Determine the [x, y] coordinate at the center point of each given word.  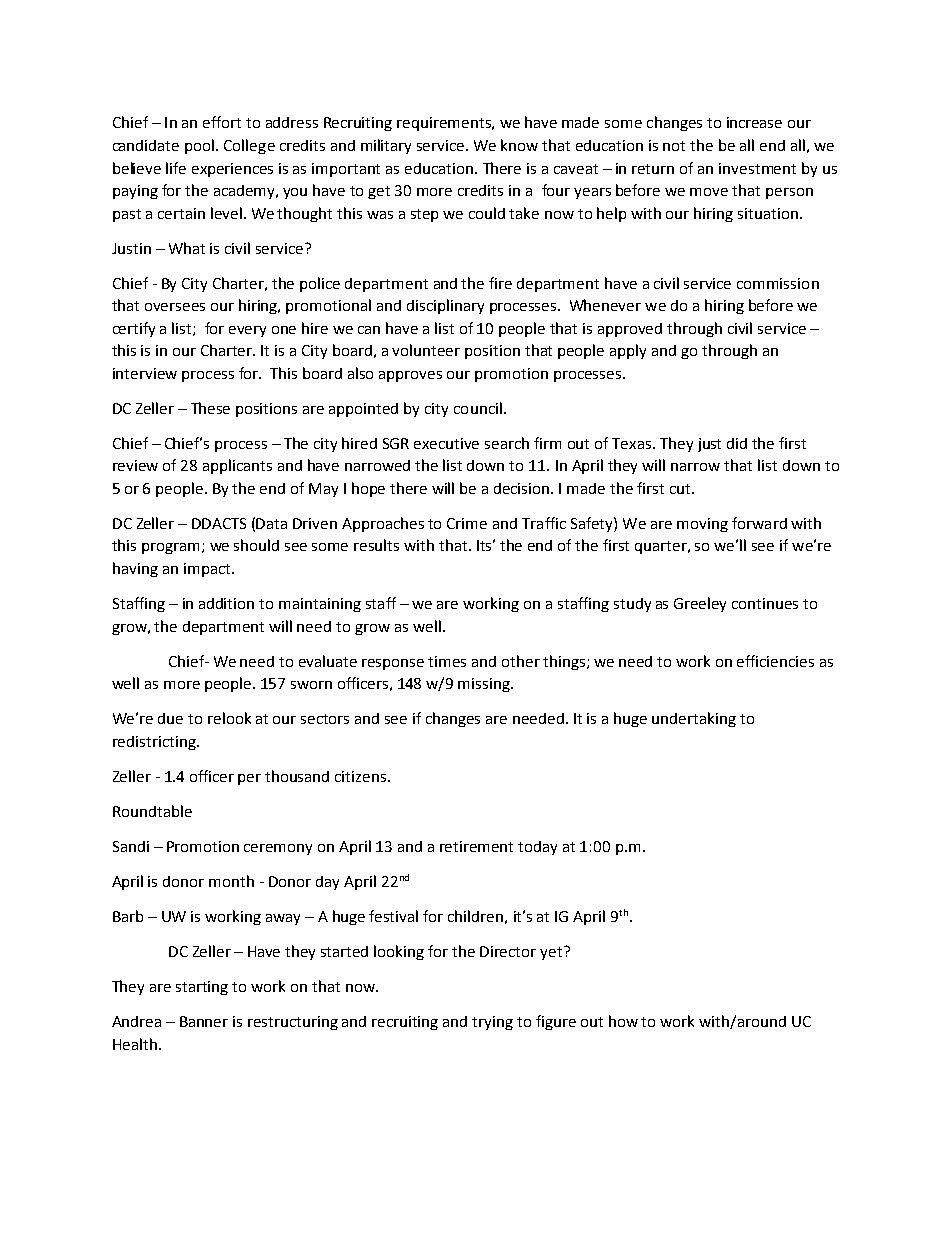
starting [202, 988]
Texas [633, 443]
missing [485, 685]
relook [229, 718]
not [674, 146]
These [210, 408]
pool [201, 146]
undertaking [694, 719]
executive [446, 443]
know [519, 145]
